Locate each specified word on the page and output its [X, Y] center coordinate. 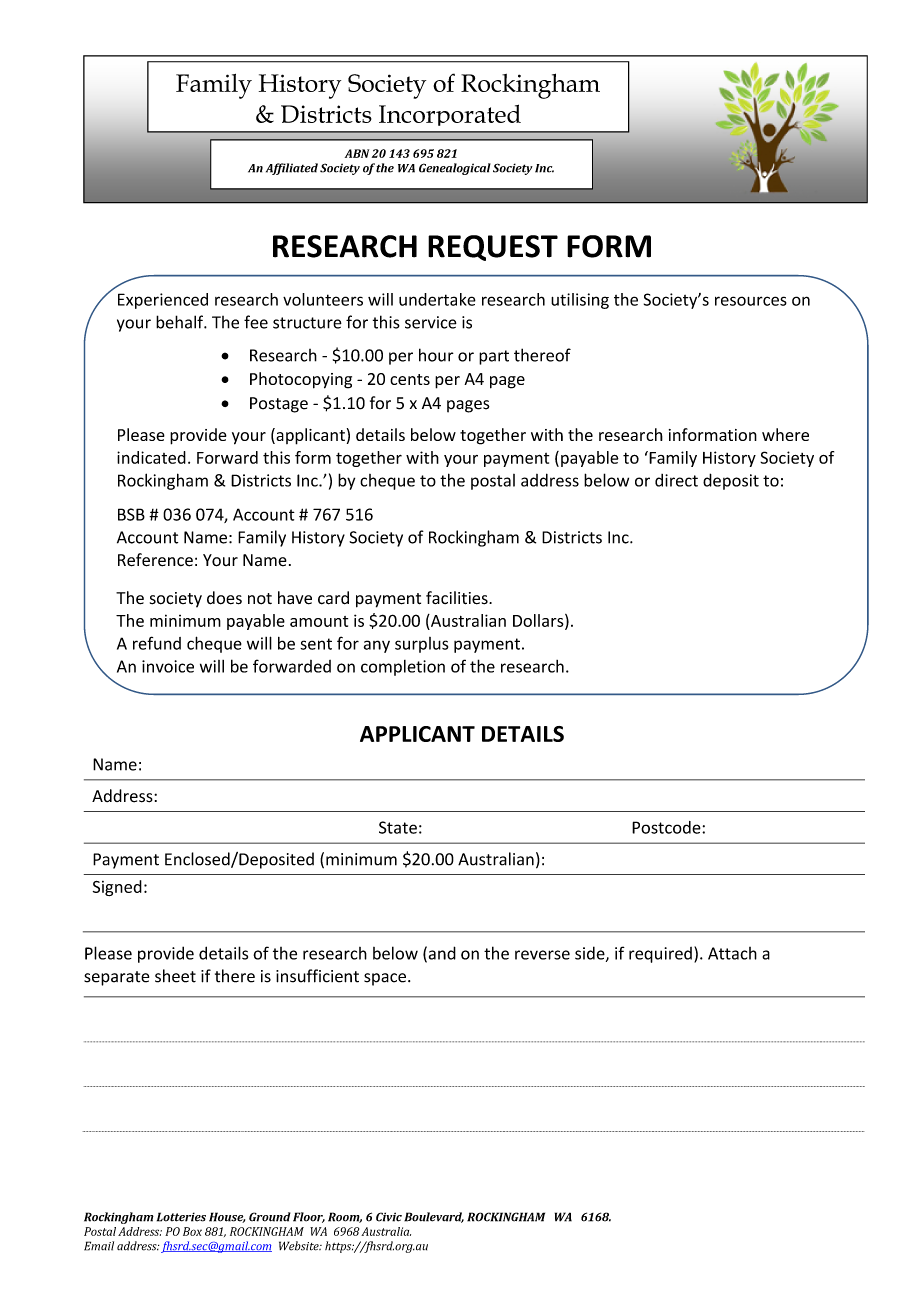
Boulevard [434, 1217]
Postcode [667, 827]
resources [751, 301]
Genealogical [455, 169]
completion [403, 668]
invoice [168, 666]
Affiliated [292, 169]
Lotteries [181, 1217]
